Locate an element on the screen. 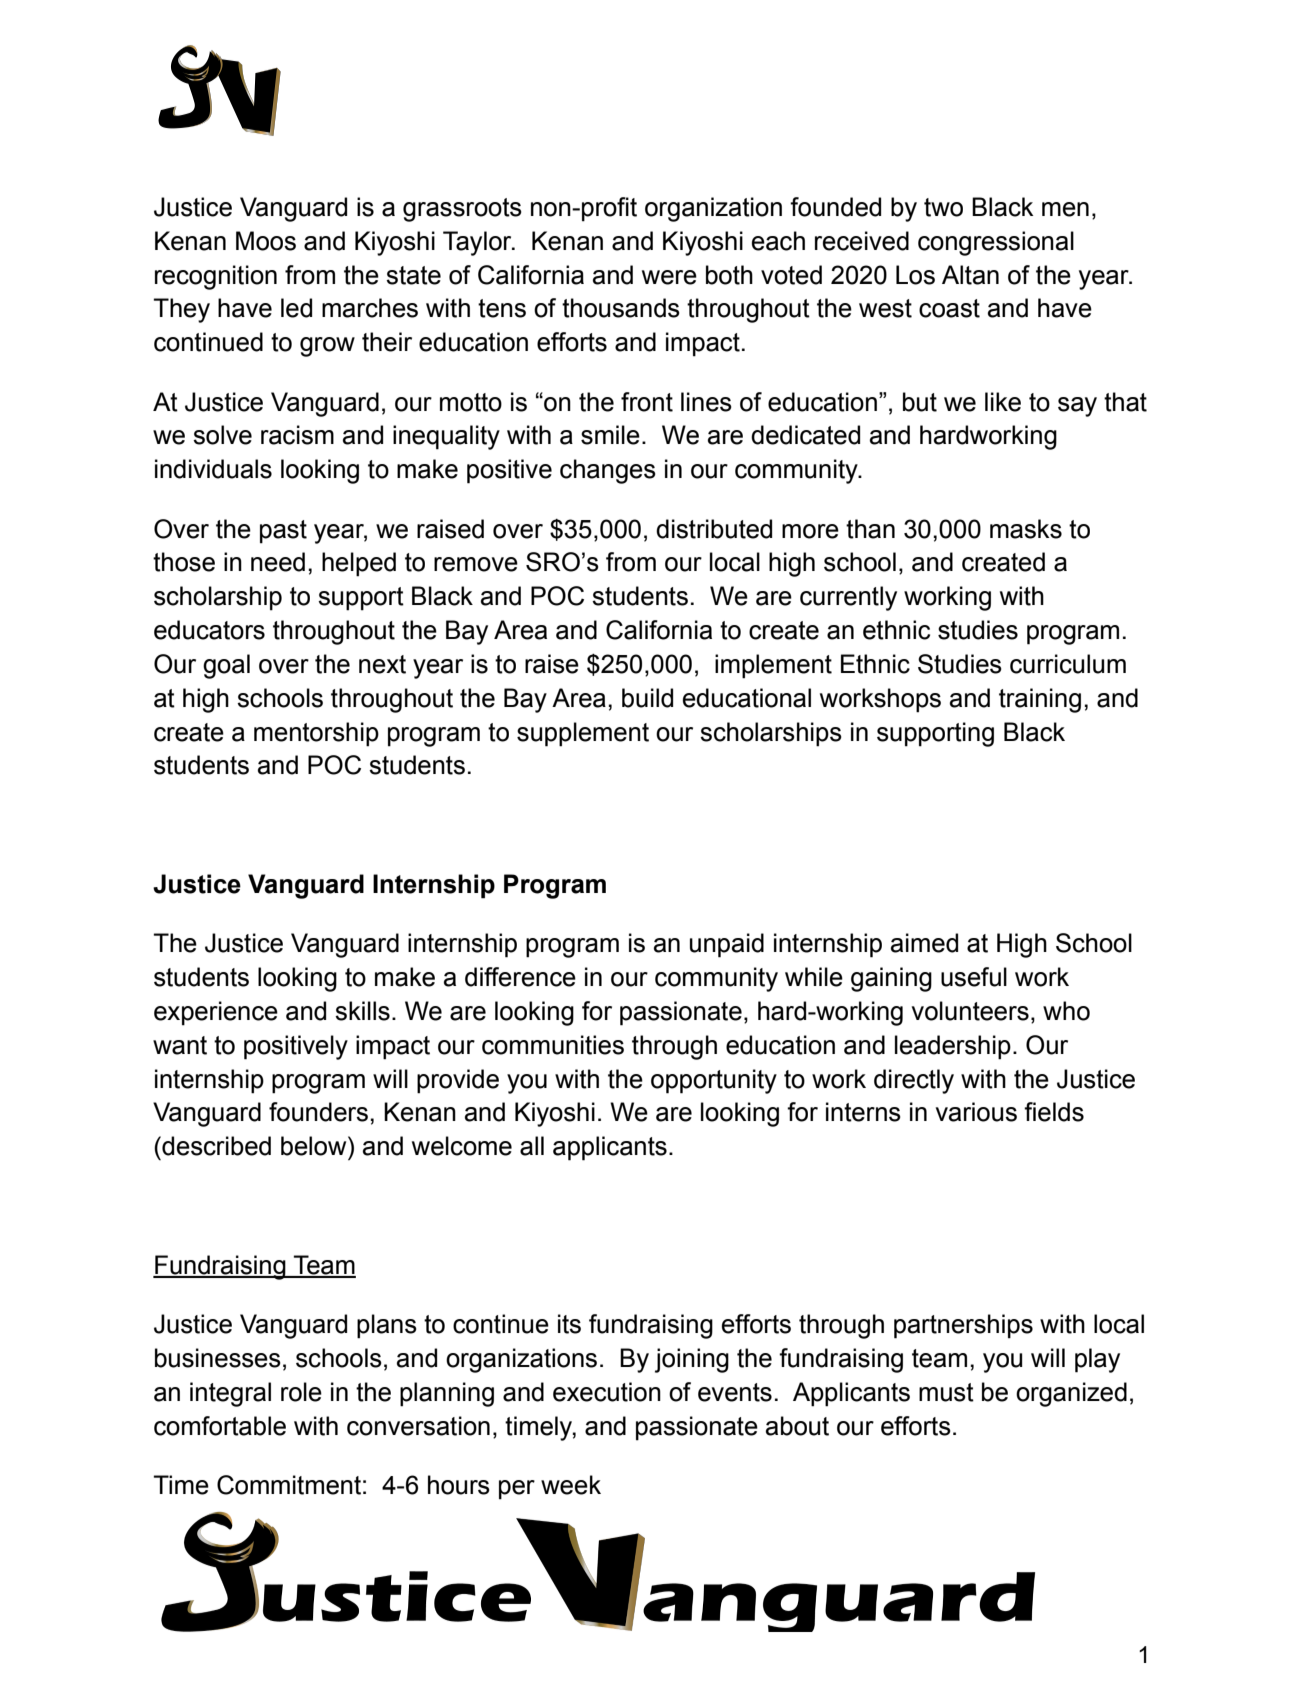  aimed is located at coordinates (924, 943).
